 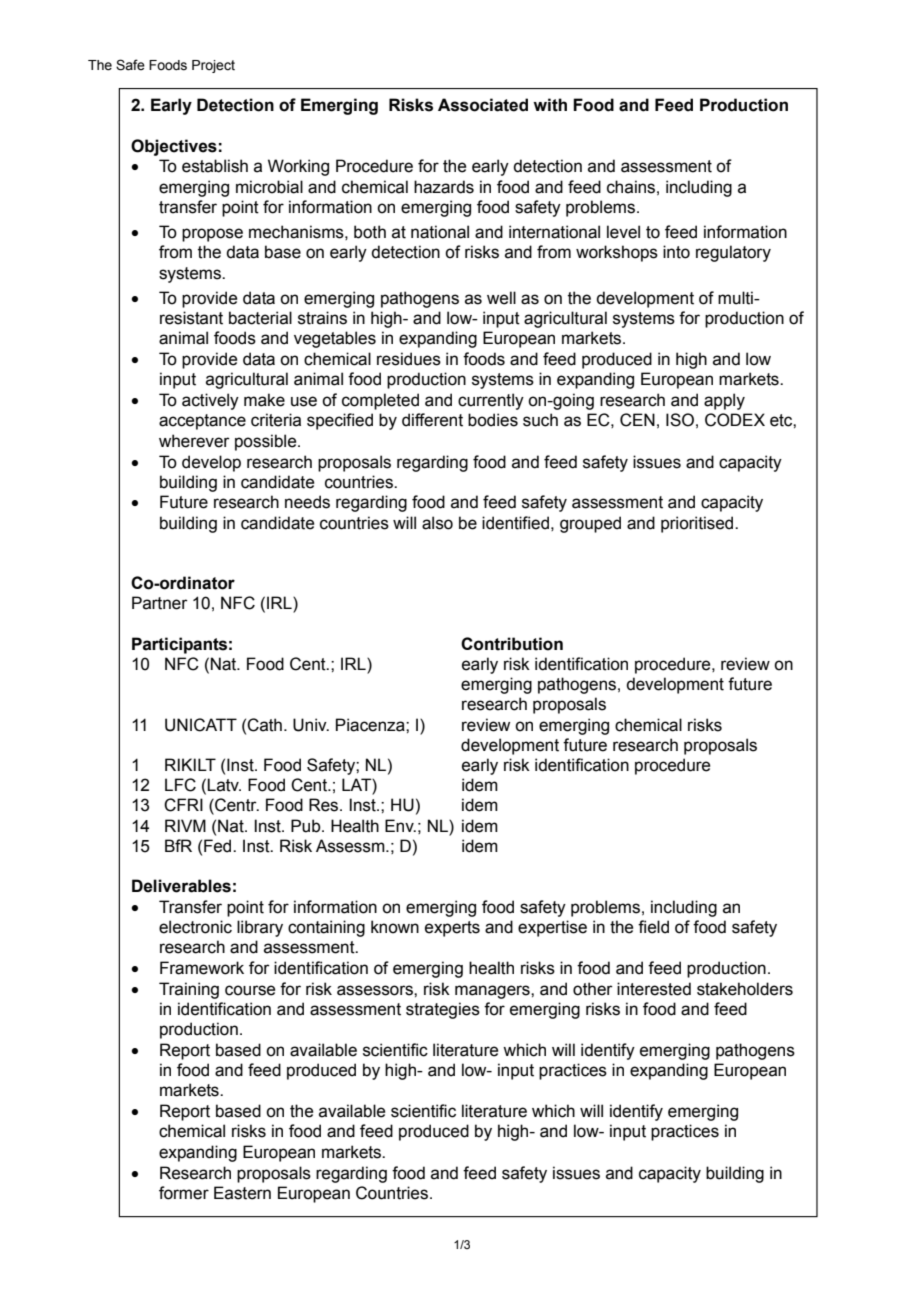 What do you see at coordinates (242, 1193) in the screenshot?
I see `Eastern` at bounding box center [242, 1193].
